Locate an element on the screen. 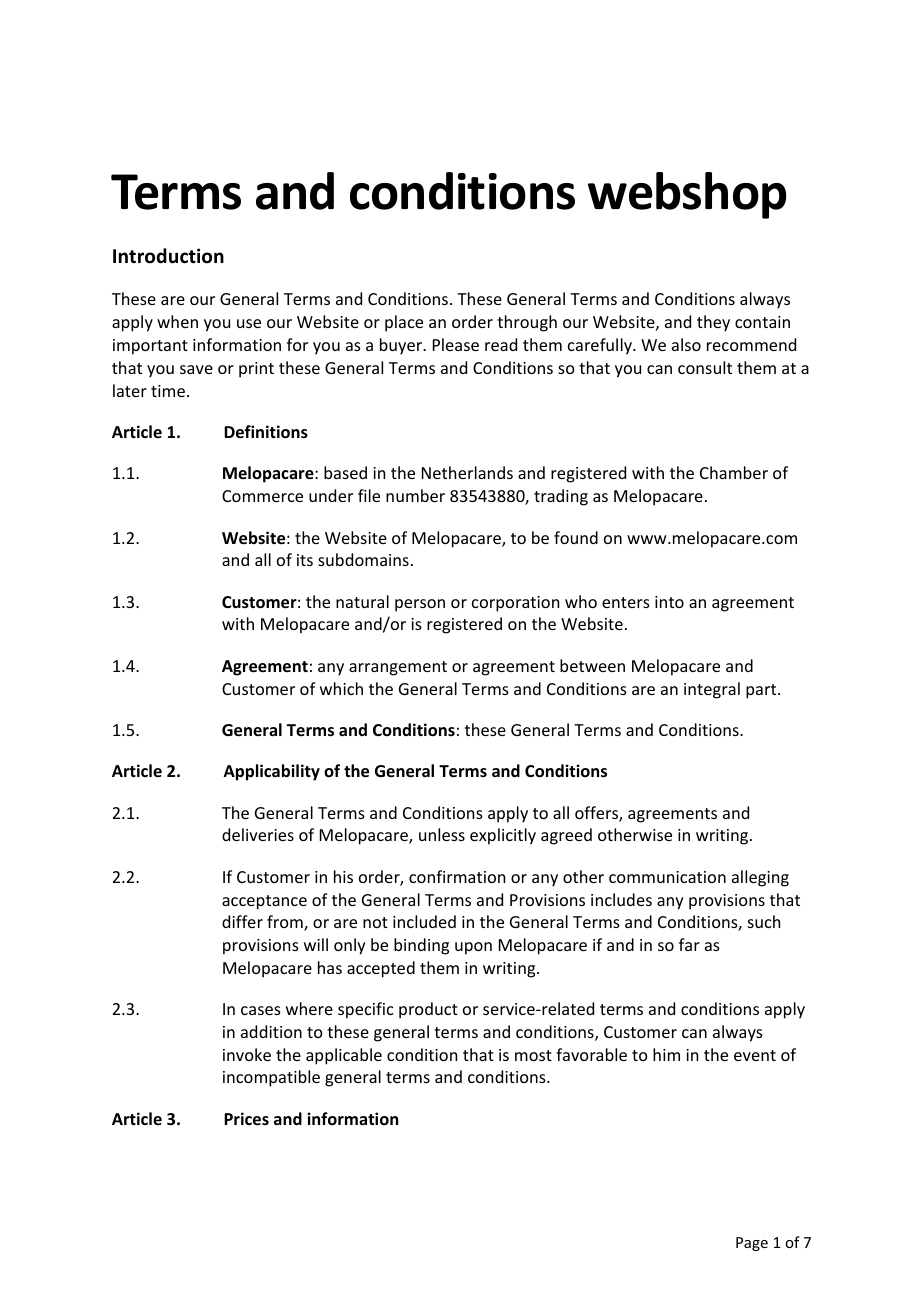  into is located at coordinates (669, 602).
